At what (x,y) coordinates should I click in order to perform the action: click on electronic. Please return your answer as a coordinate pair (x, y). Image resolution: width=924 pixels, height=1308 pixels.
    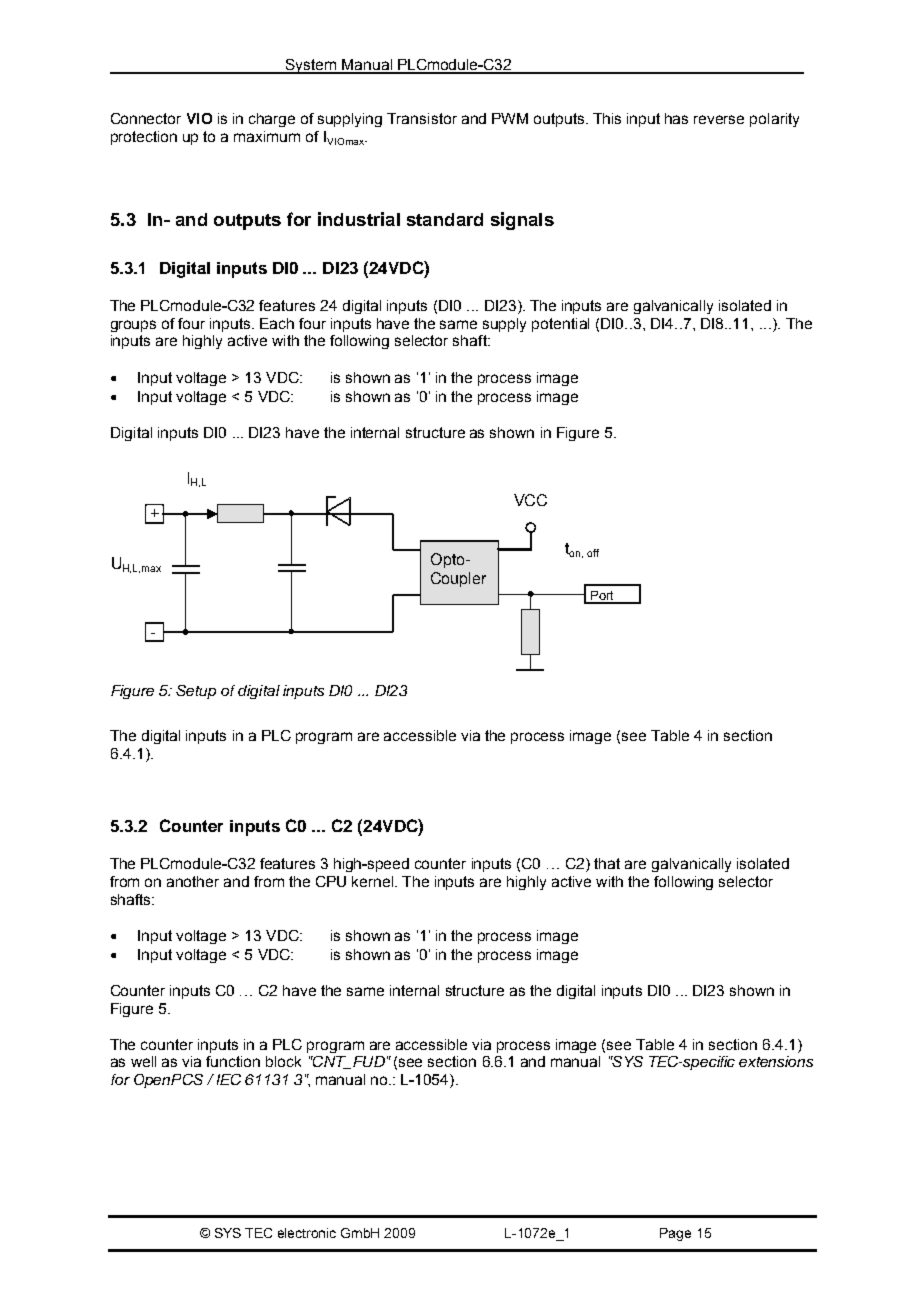
    Looking at the image, I should click on (307, 1233).
